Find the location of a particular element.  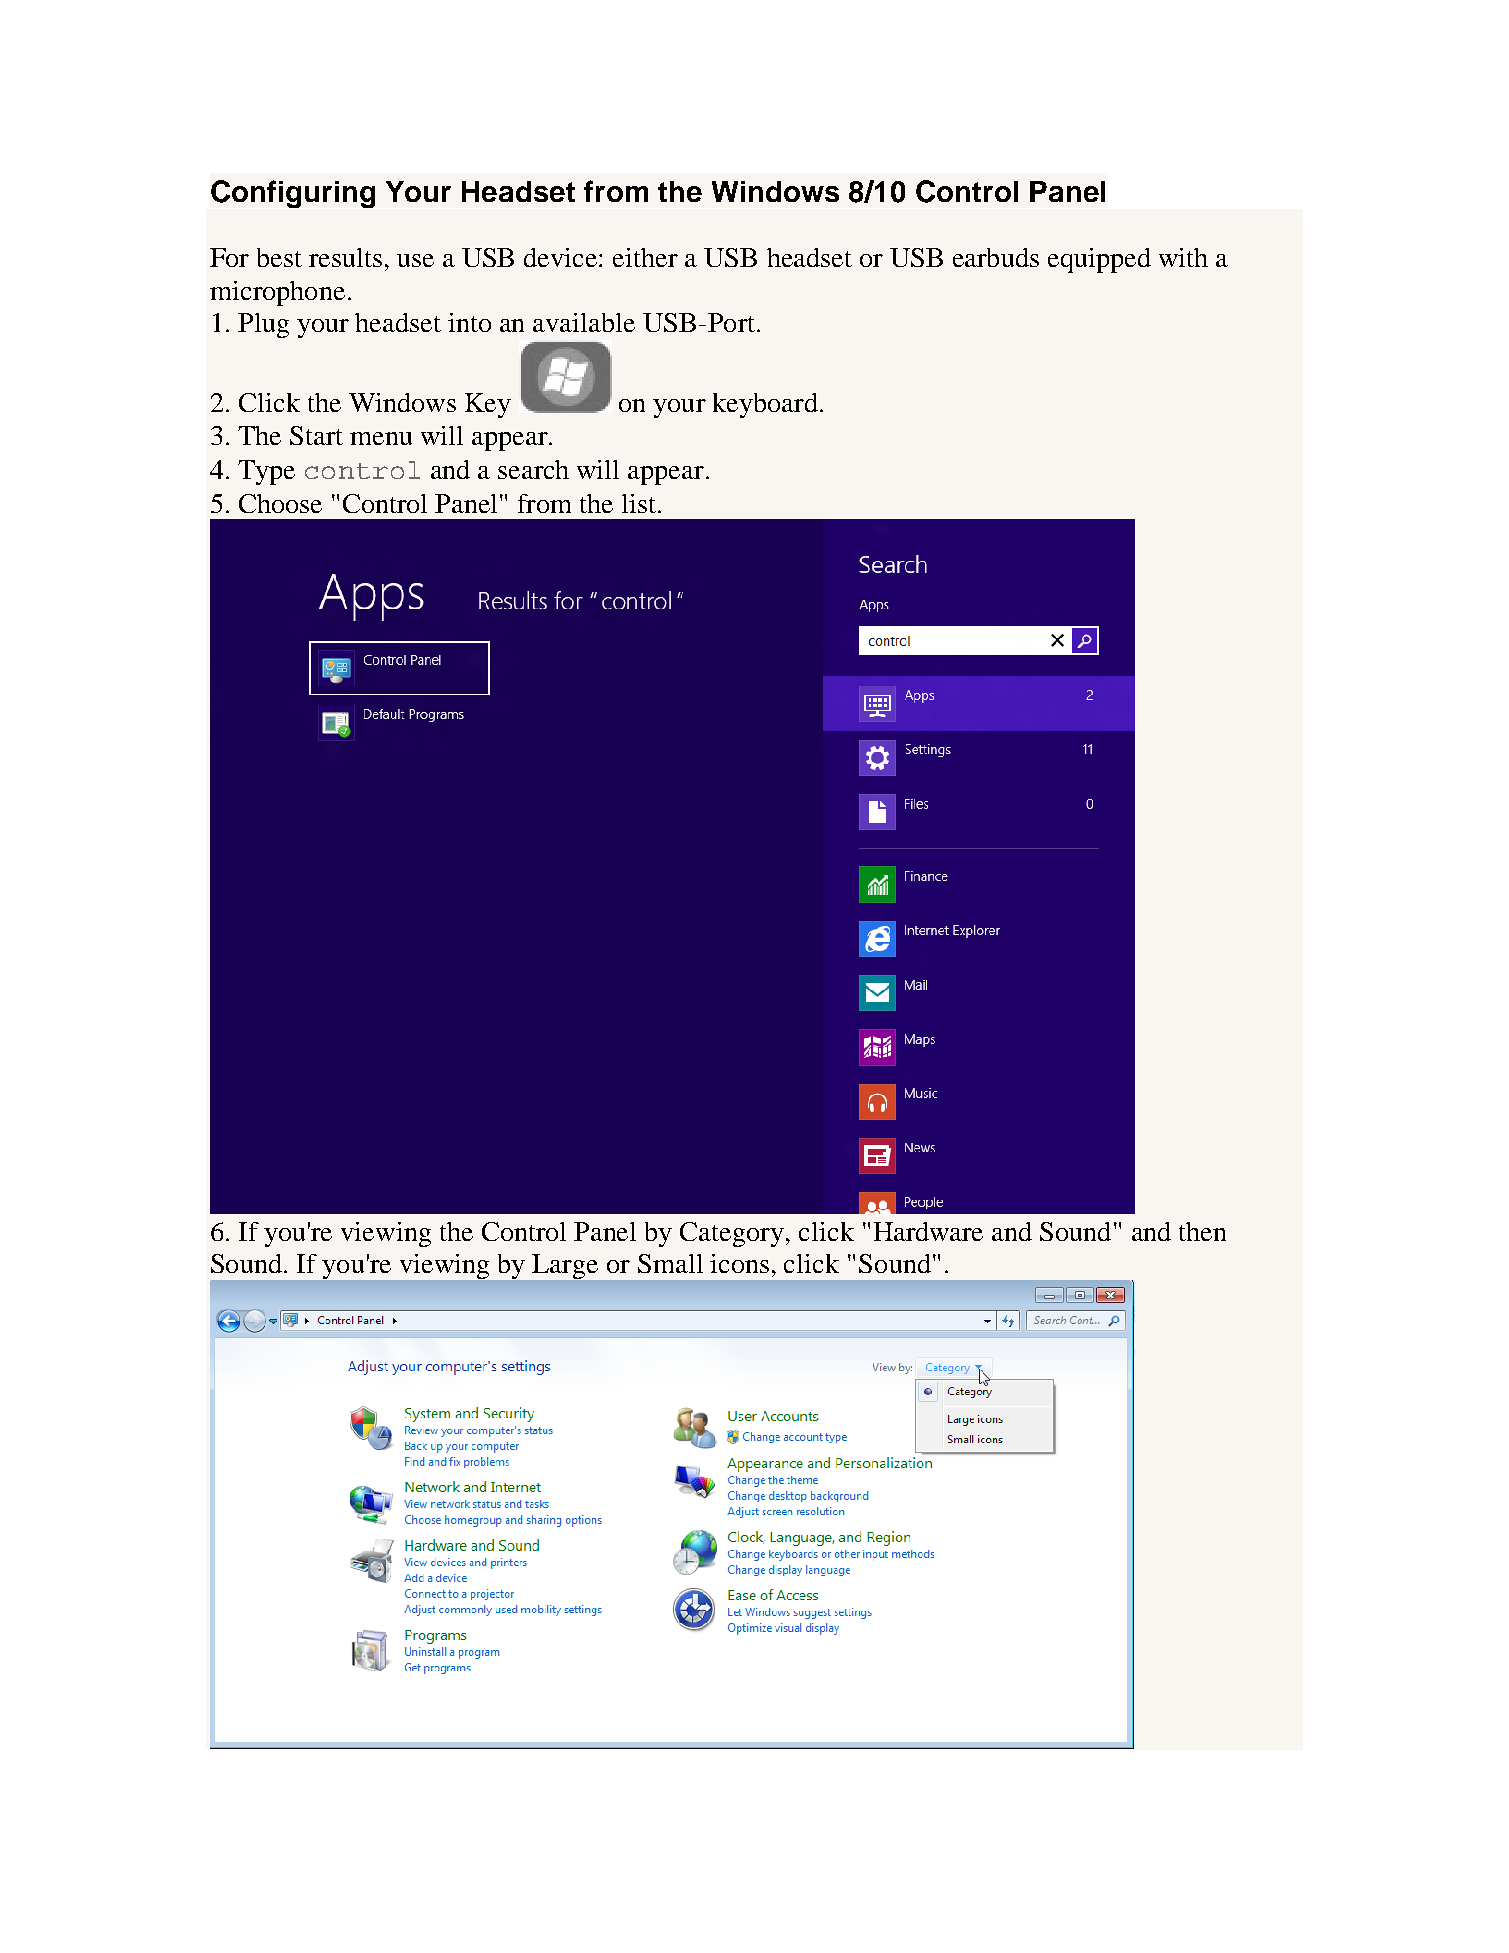

Category is located at coordinates (732, 1234).
